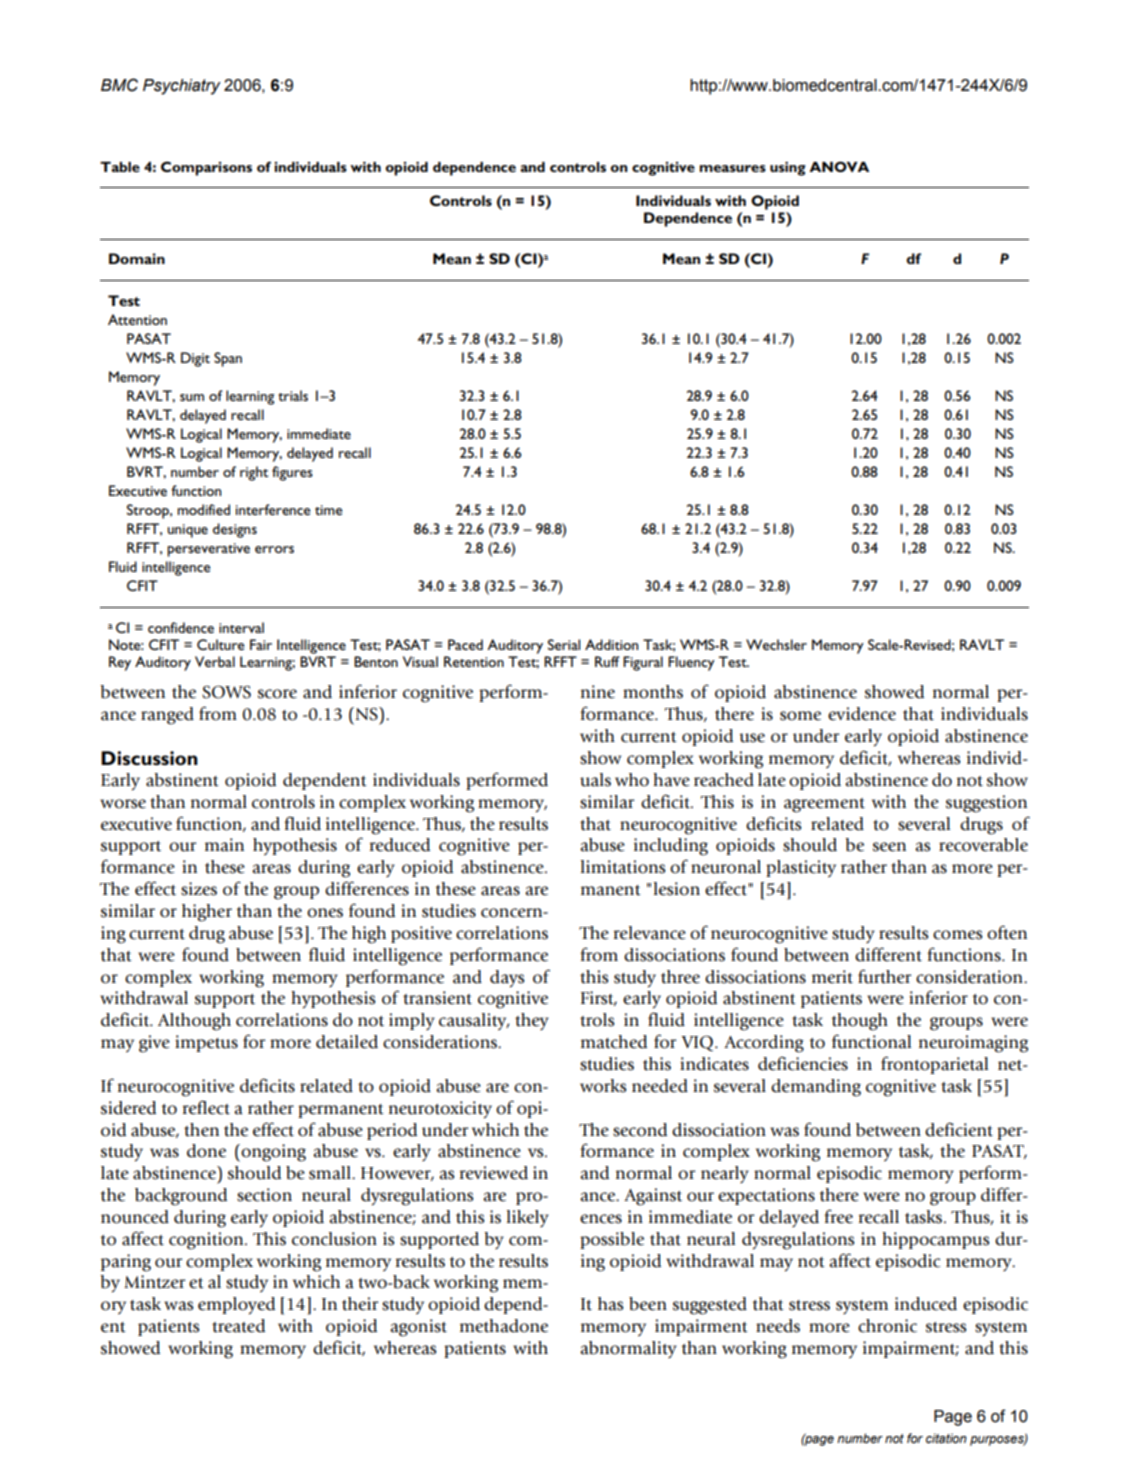 This screenshot has height=1473, width=1134. What do you see at coordinates (238, 1326) in the screenshot?
I see `treated` at bounding box center [238, 1326].
